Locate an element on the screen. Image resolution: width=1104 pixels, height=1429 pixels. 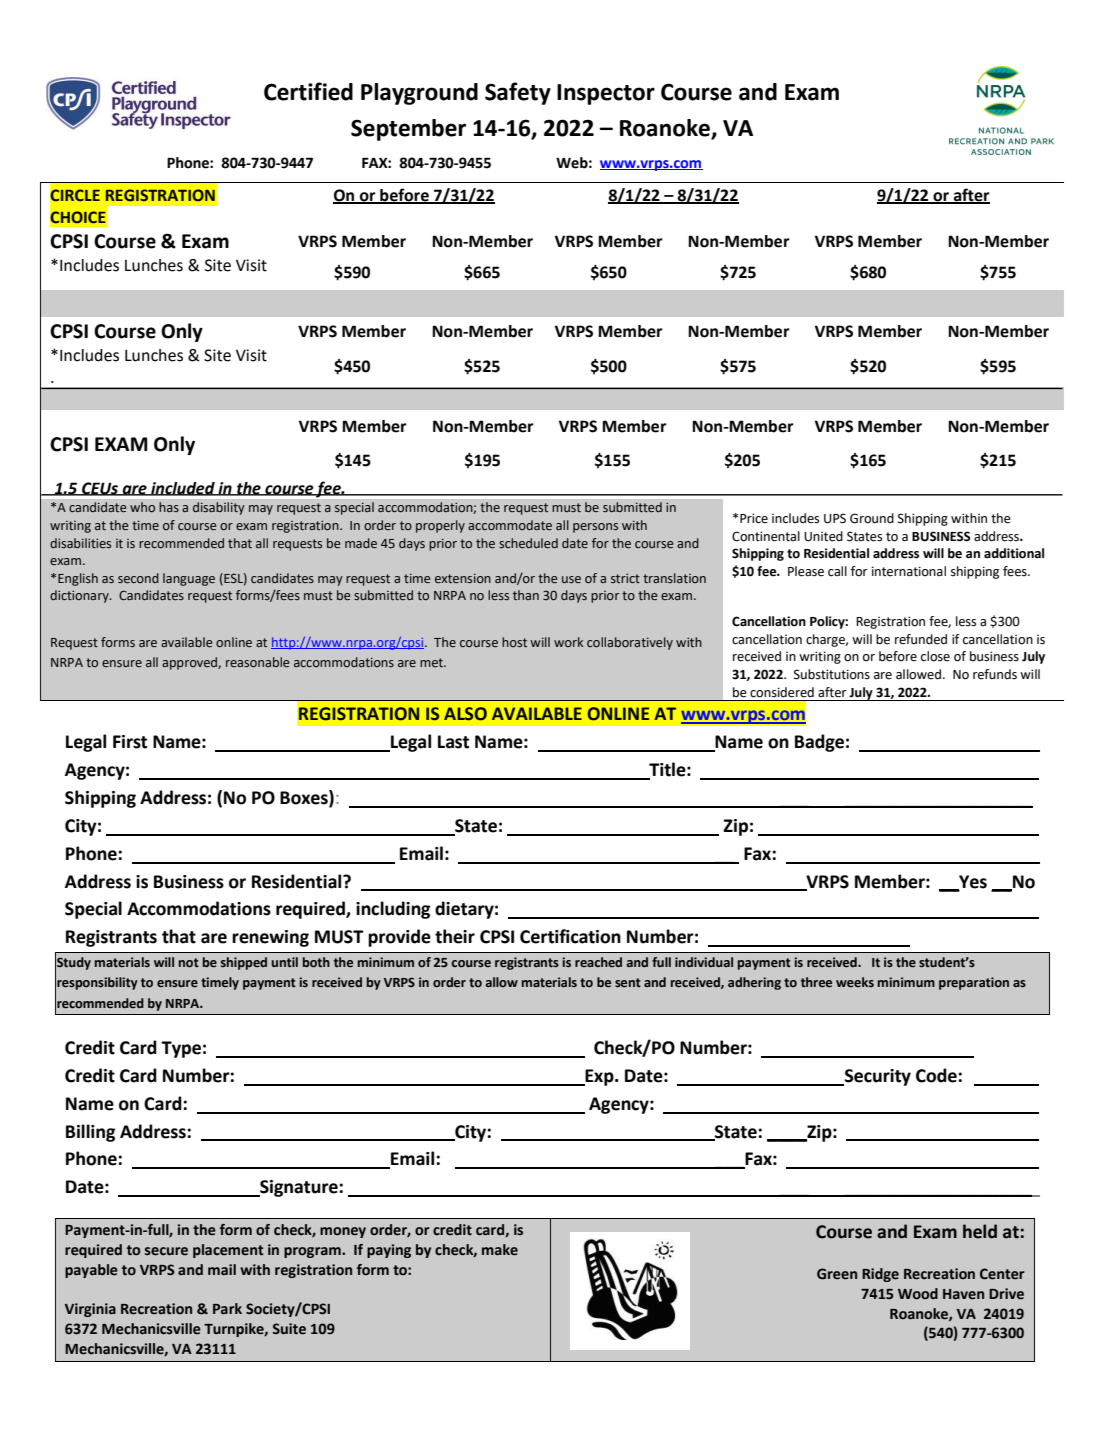
make is located at coordinates (500, 1250).
